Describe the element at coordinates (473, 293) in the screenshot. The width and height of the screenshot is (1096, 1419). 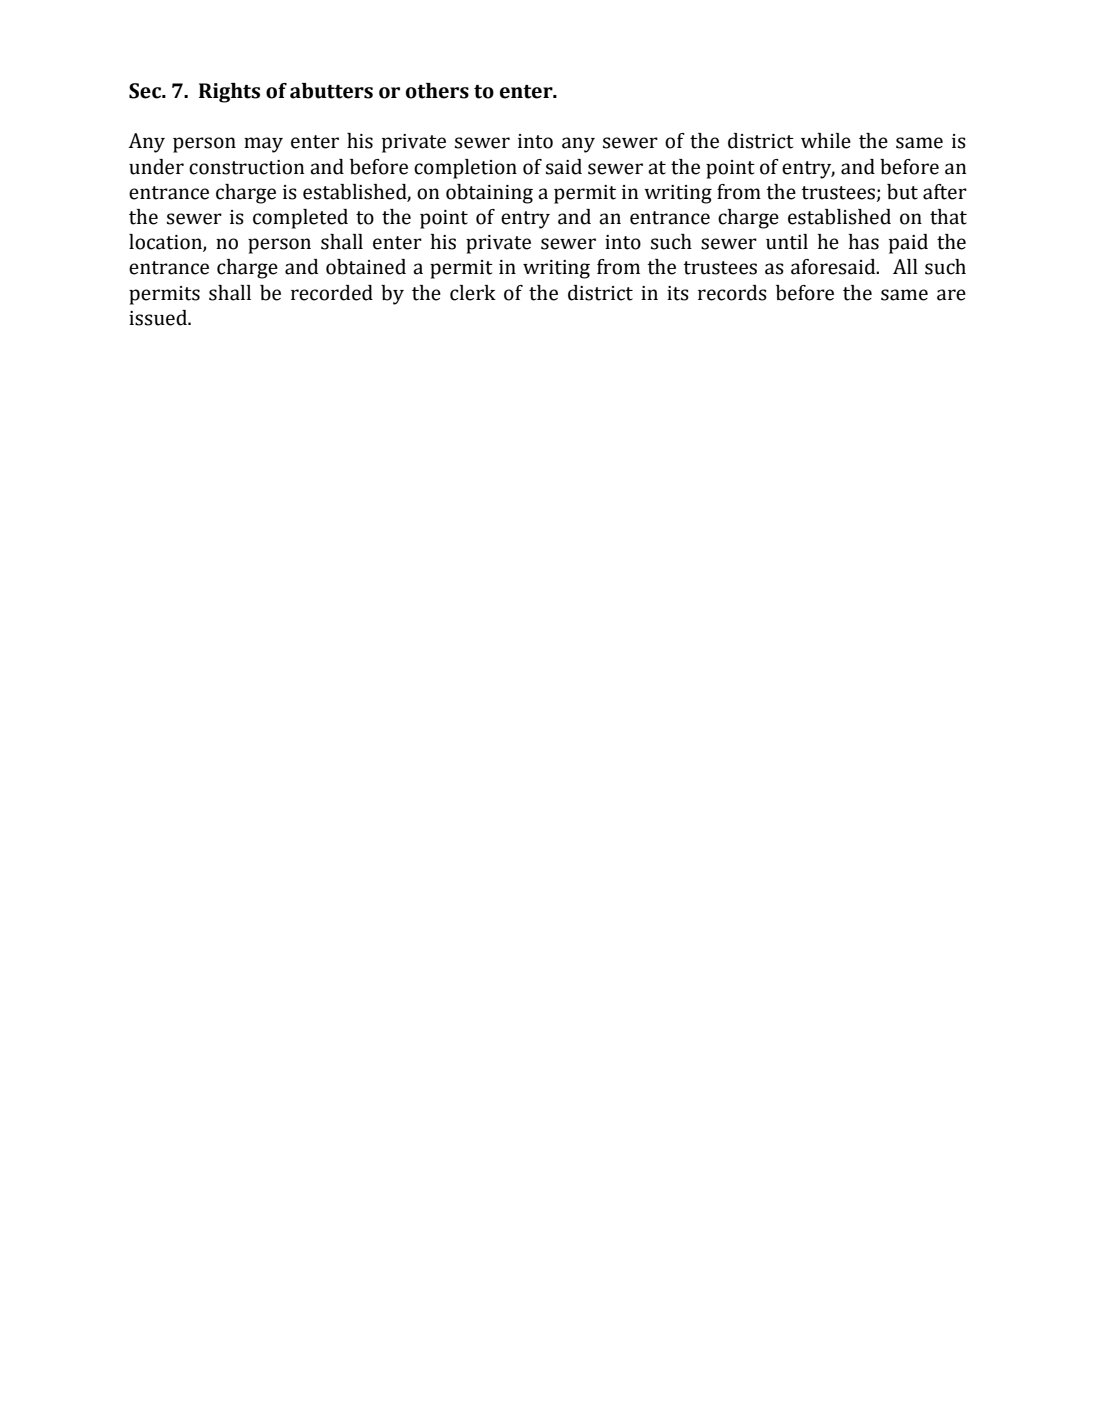
I see `clerk` at that location.
